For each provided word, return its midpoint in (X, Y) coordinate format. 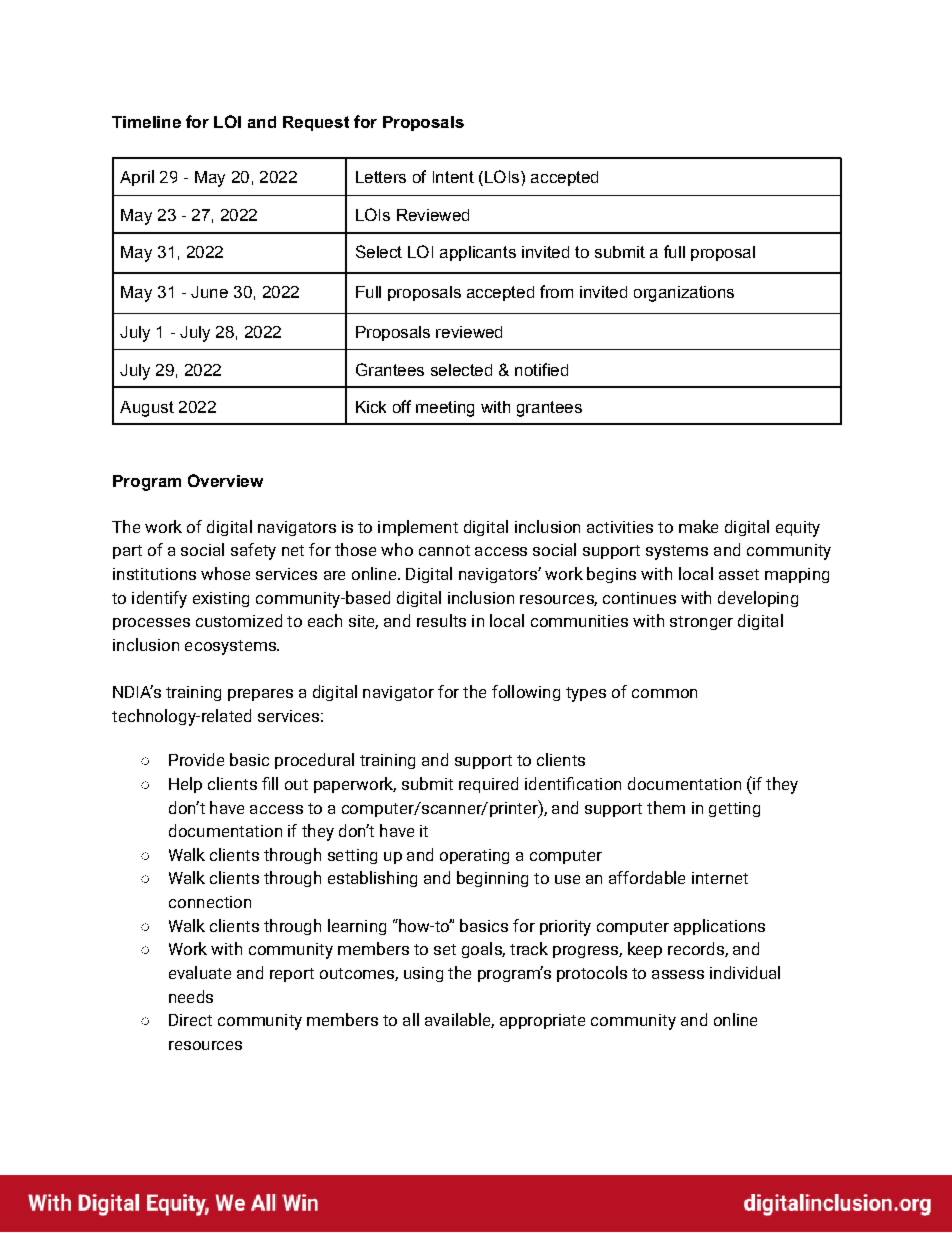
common (664, 693)
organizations (684, 294)
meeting (445, 409)
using (423, 974)
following (526, 693)
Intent (453, 177)
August (147, 409)
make (698, 526)
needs (191, 996)
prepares (260, 695)
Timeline (146, 122)
